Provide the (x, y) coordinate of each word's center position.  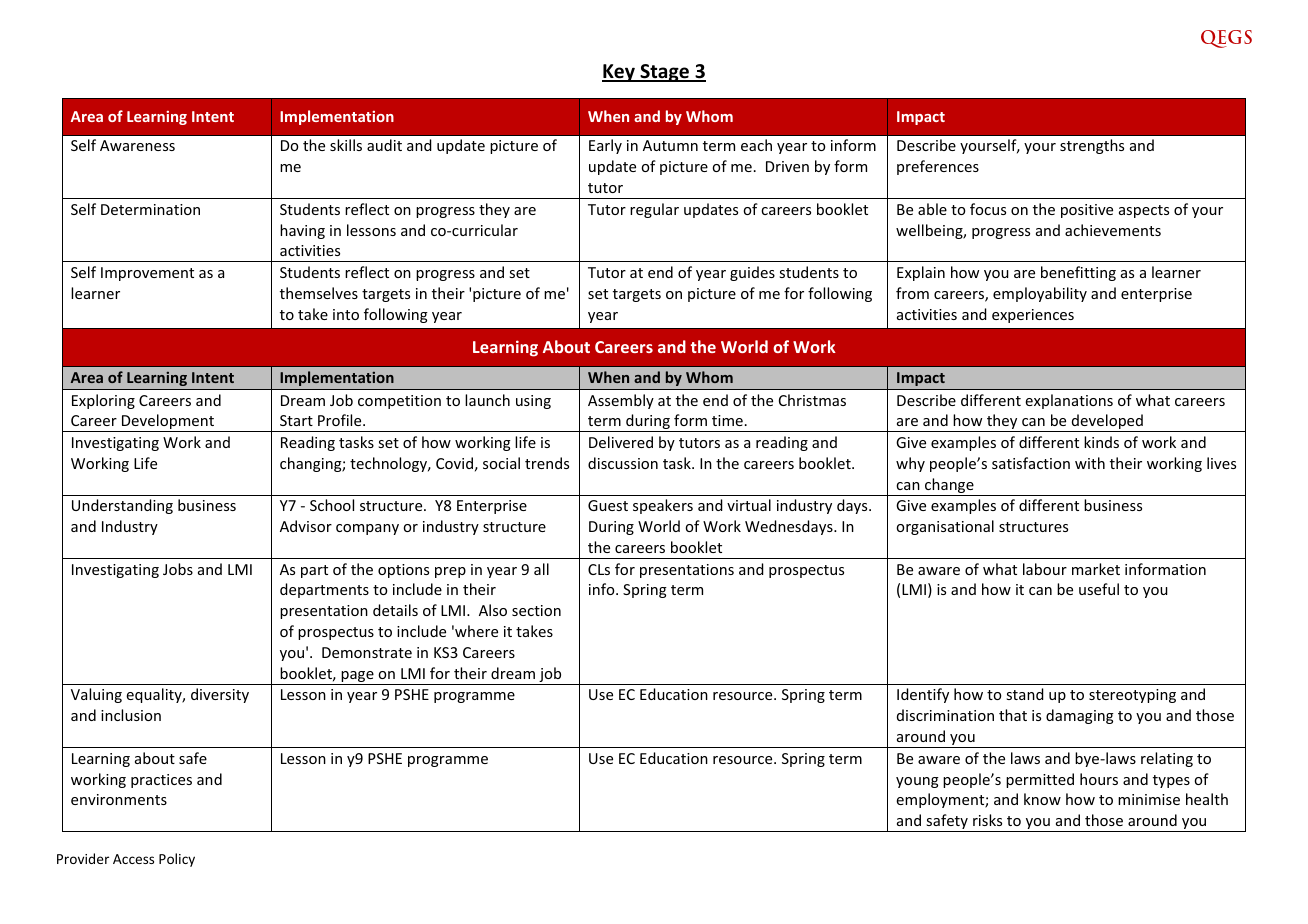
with (1090, 463)
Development (168, 423)
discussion (623, 463)
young (917, 782)
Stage (664, 73)
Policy (177, 860)
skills (346, 145)
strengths (1092, 146)
